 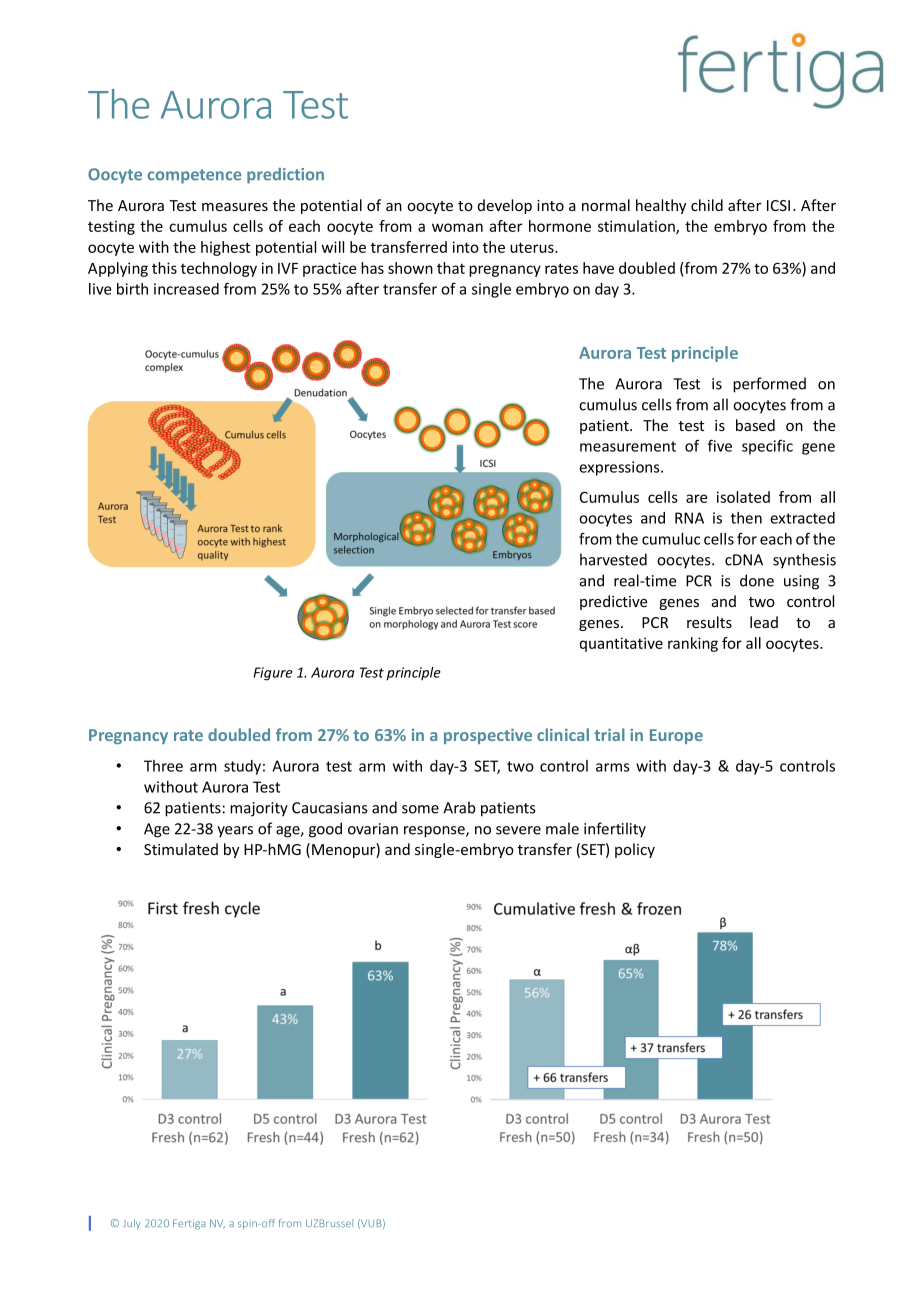 What do you see at coordinates (435, 832) in the page?
I see `response` at bounding box center [435, 832].
